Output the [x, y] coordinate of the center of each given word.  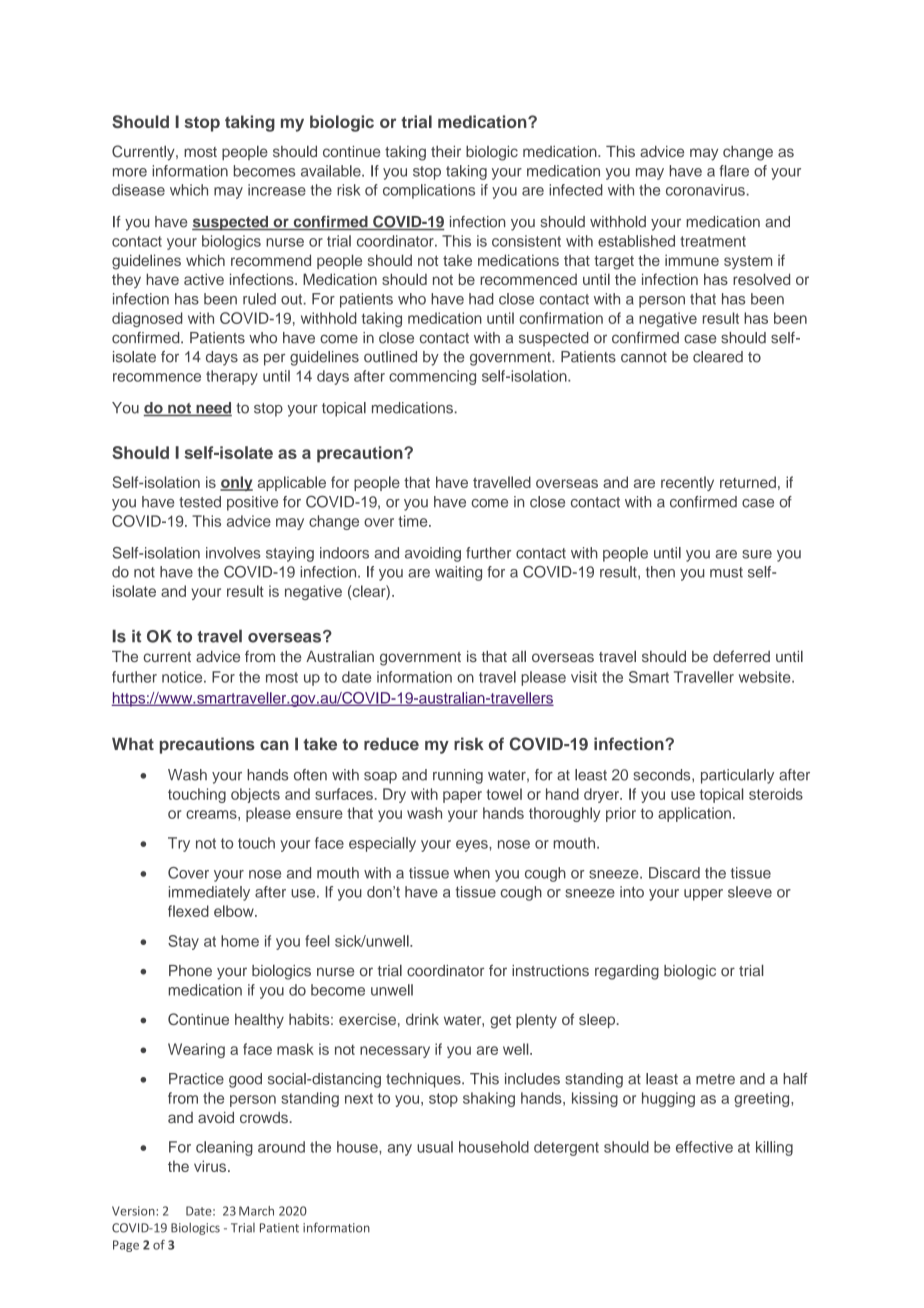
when [472, 873]
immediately [209, 893]
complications [429, 191]
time [414, 521]
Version [134, 1211]
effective [704, 1147]
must [726, 572]
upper [703, 895]
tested [200, 502]
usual [435, 1147]
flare [734, 171]
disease [138, 190]
